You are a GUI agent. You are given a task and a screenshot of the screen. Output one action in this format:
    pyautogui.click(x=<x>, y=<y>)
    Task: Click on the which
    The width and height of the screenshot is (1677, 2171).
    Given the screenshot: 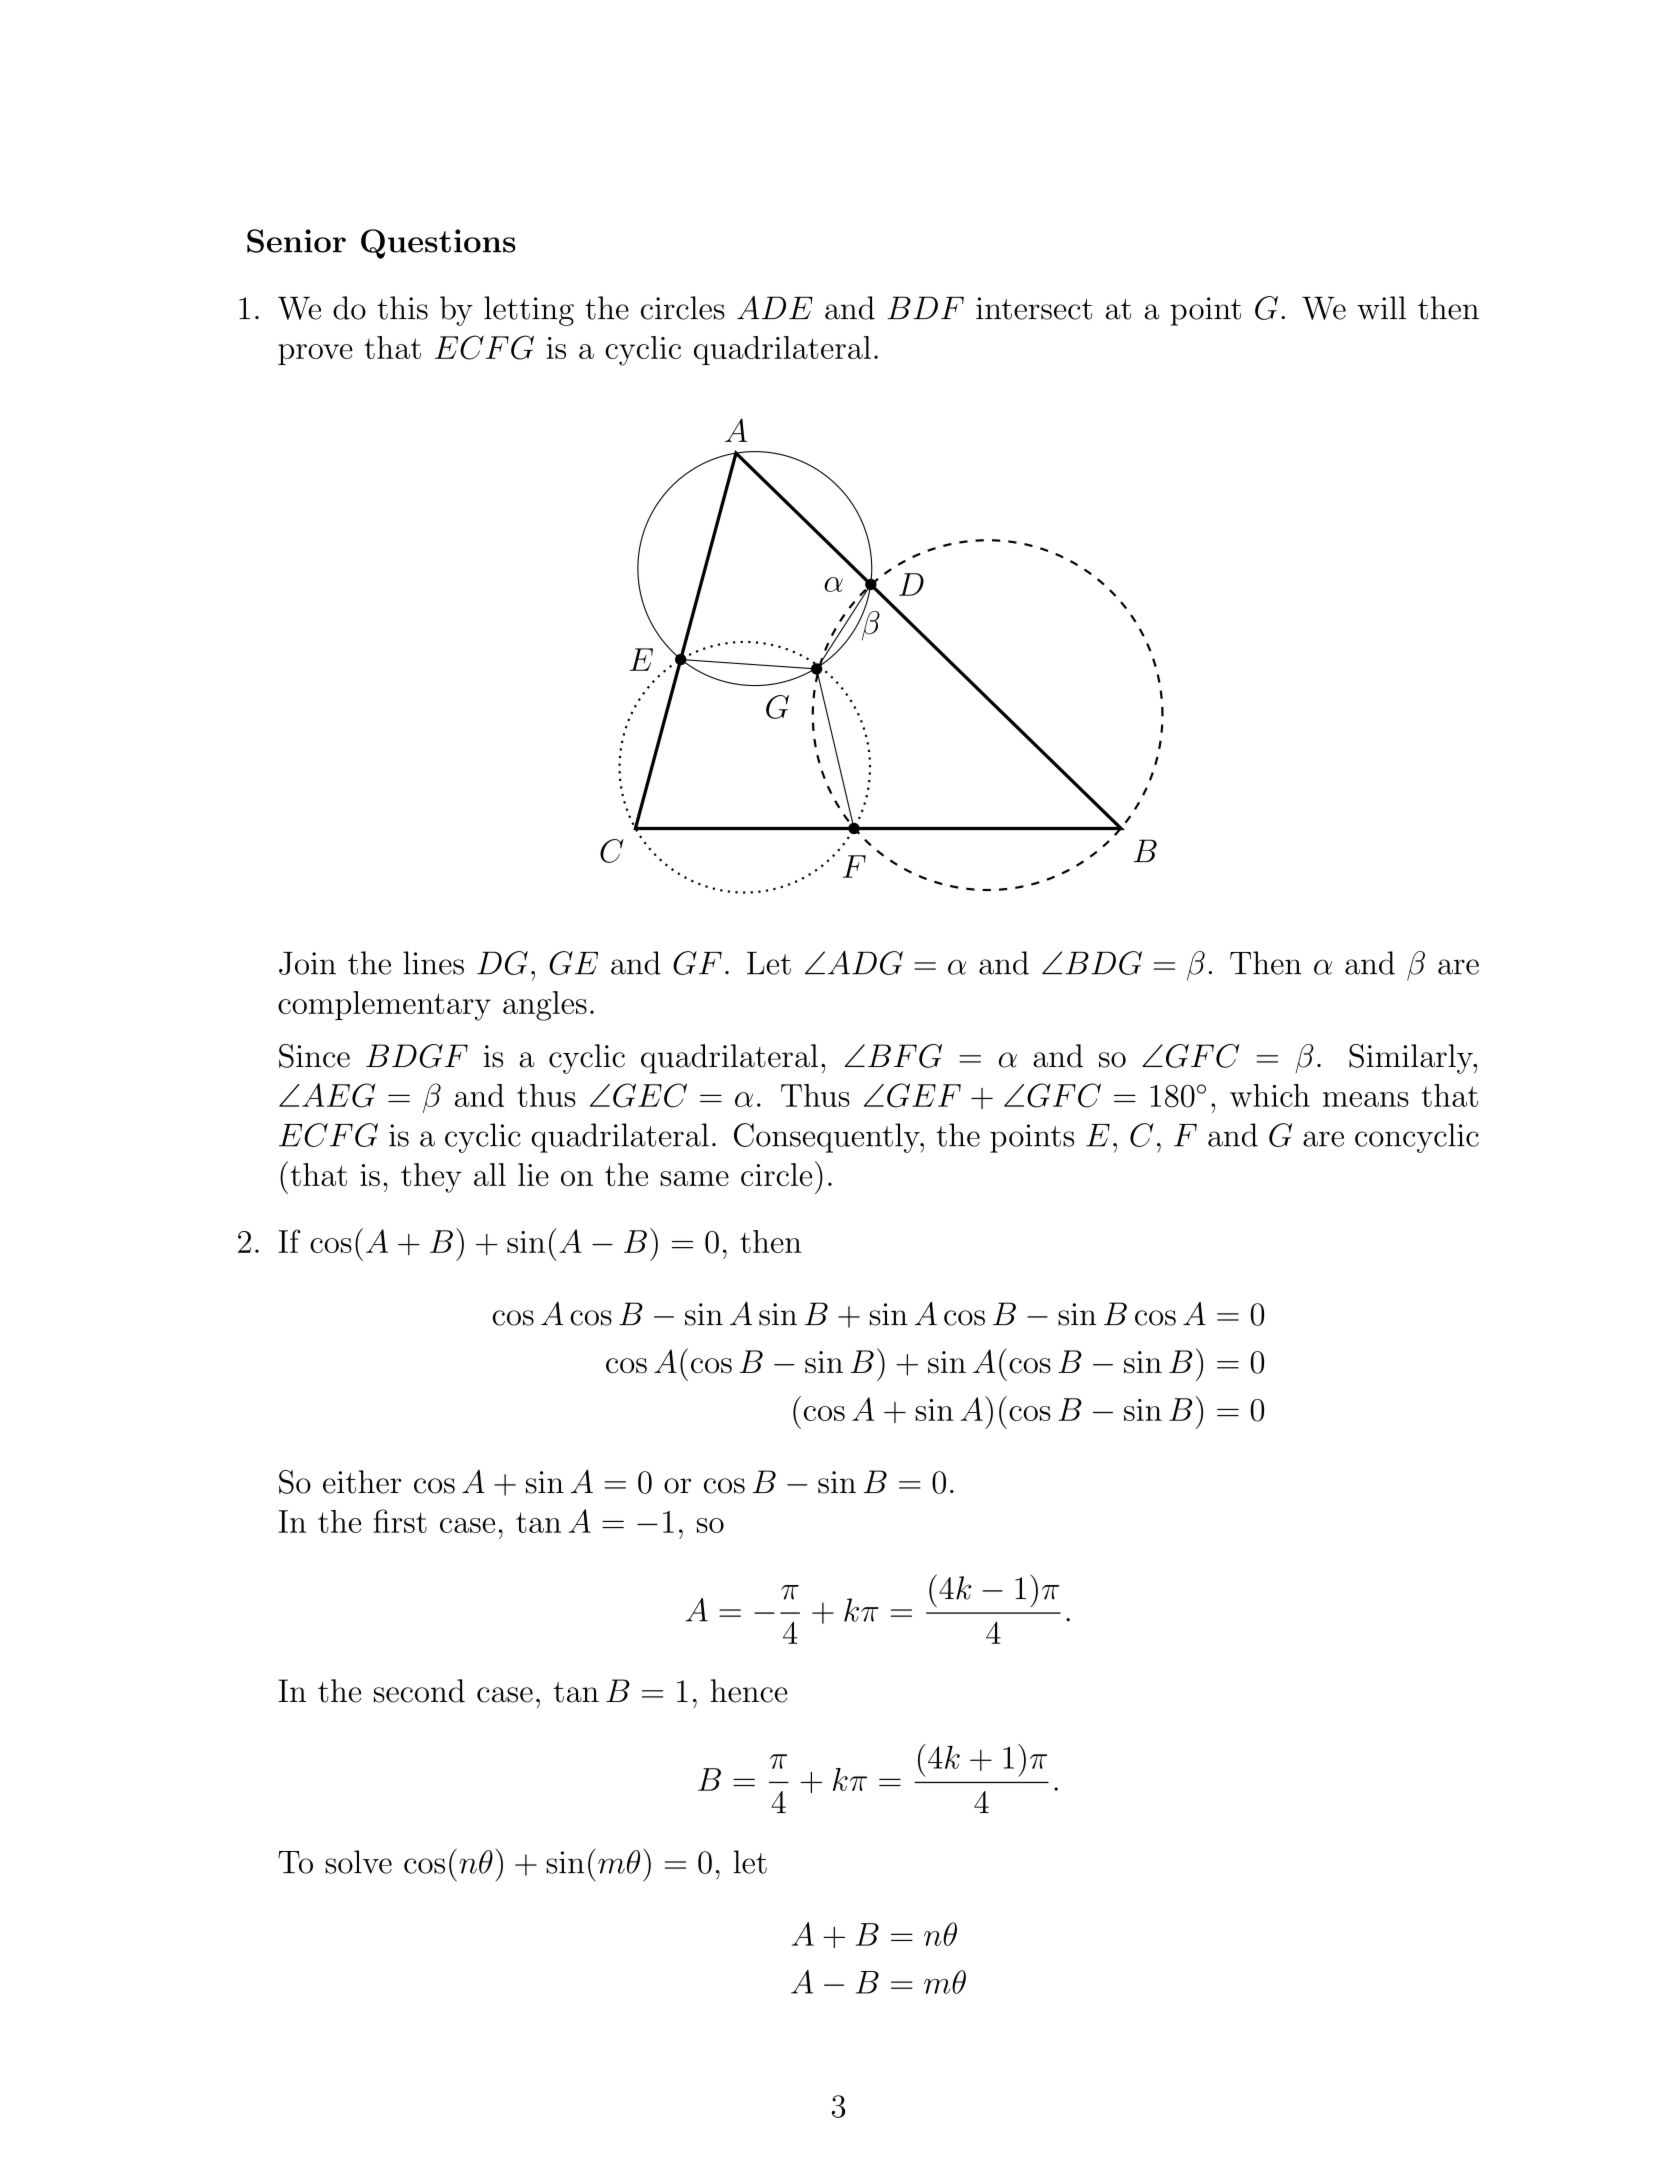 What is the action you would take?
    pyautogui.click(x=1270, y=1095)
